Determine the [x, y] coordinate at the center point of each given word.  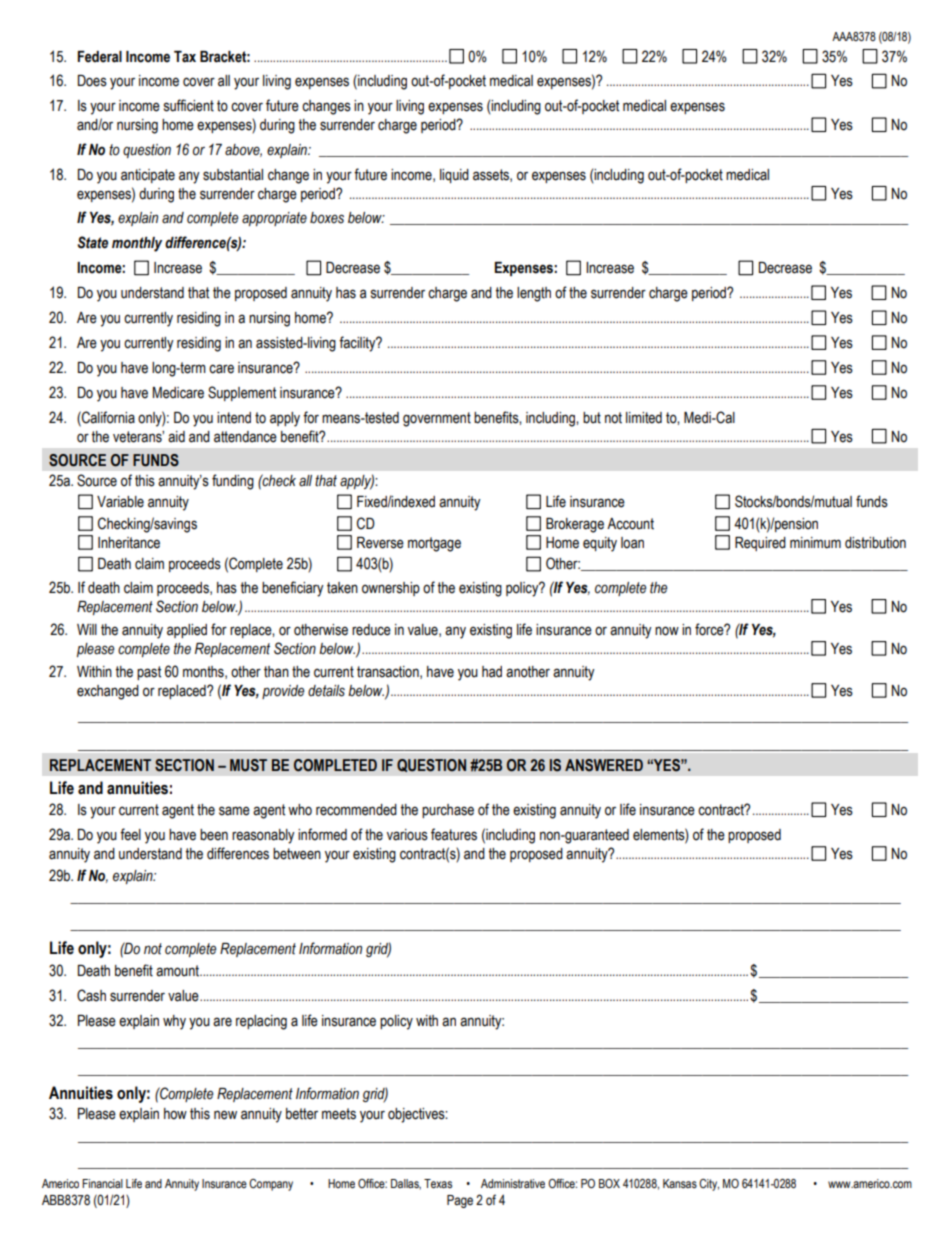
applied [187, 631]
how [175, 1114]
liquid [454, 176]
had [492, 672]
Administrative [513, 1183]
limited [644, 418]
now [667, 631]
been [214, 835]
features [454, 834]
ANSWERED [604, 765]
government [437, 419]
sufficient [189, 105]
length [534, 294]
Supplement [242, 393]
